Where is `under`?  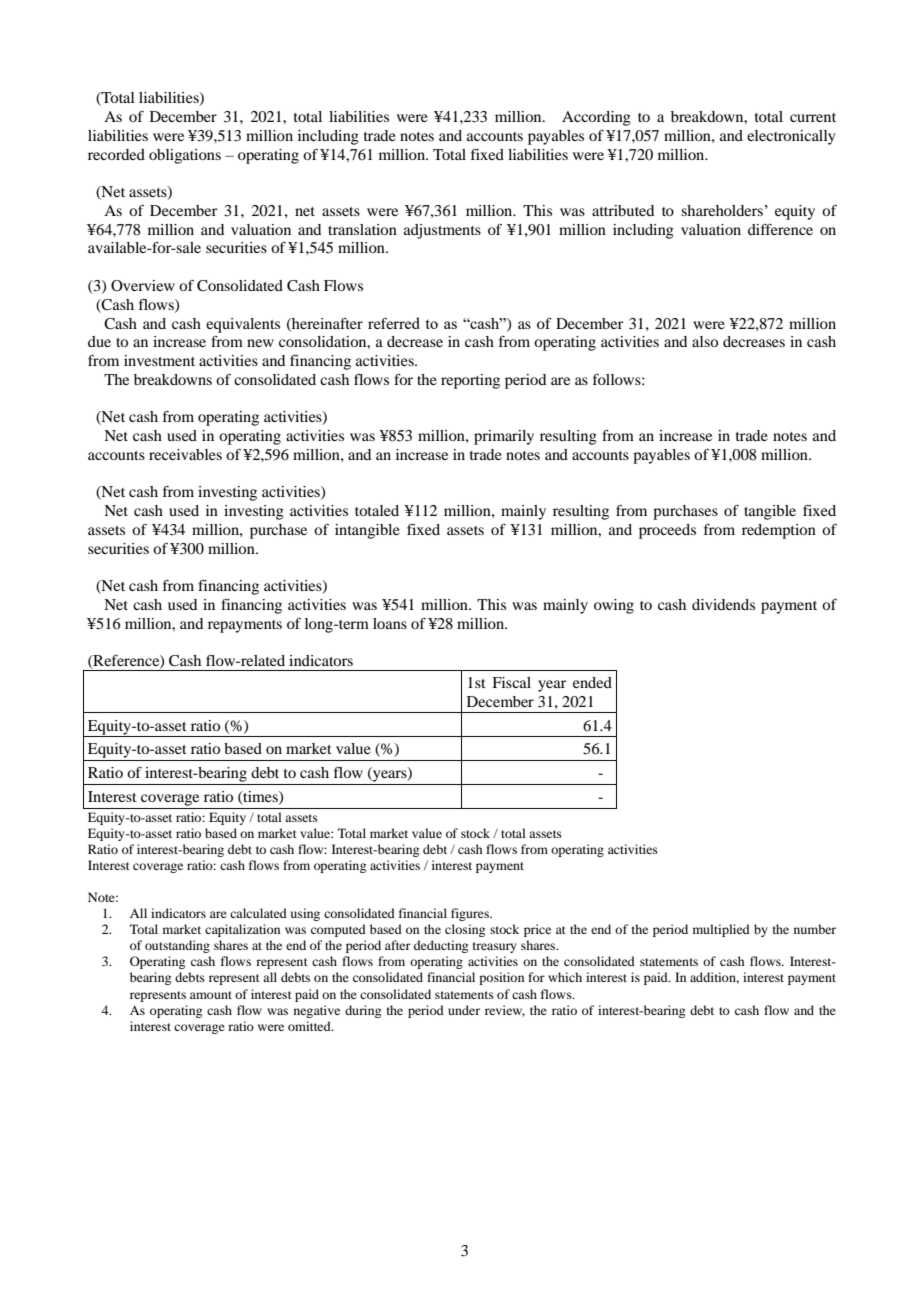 under is located at coordinates (464, 1010).
